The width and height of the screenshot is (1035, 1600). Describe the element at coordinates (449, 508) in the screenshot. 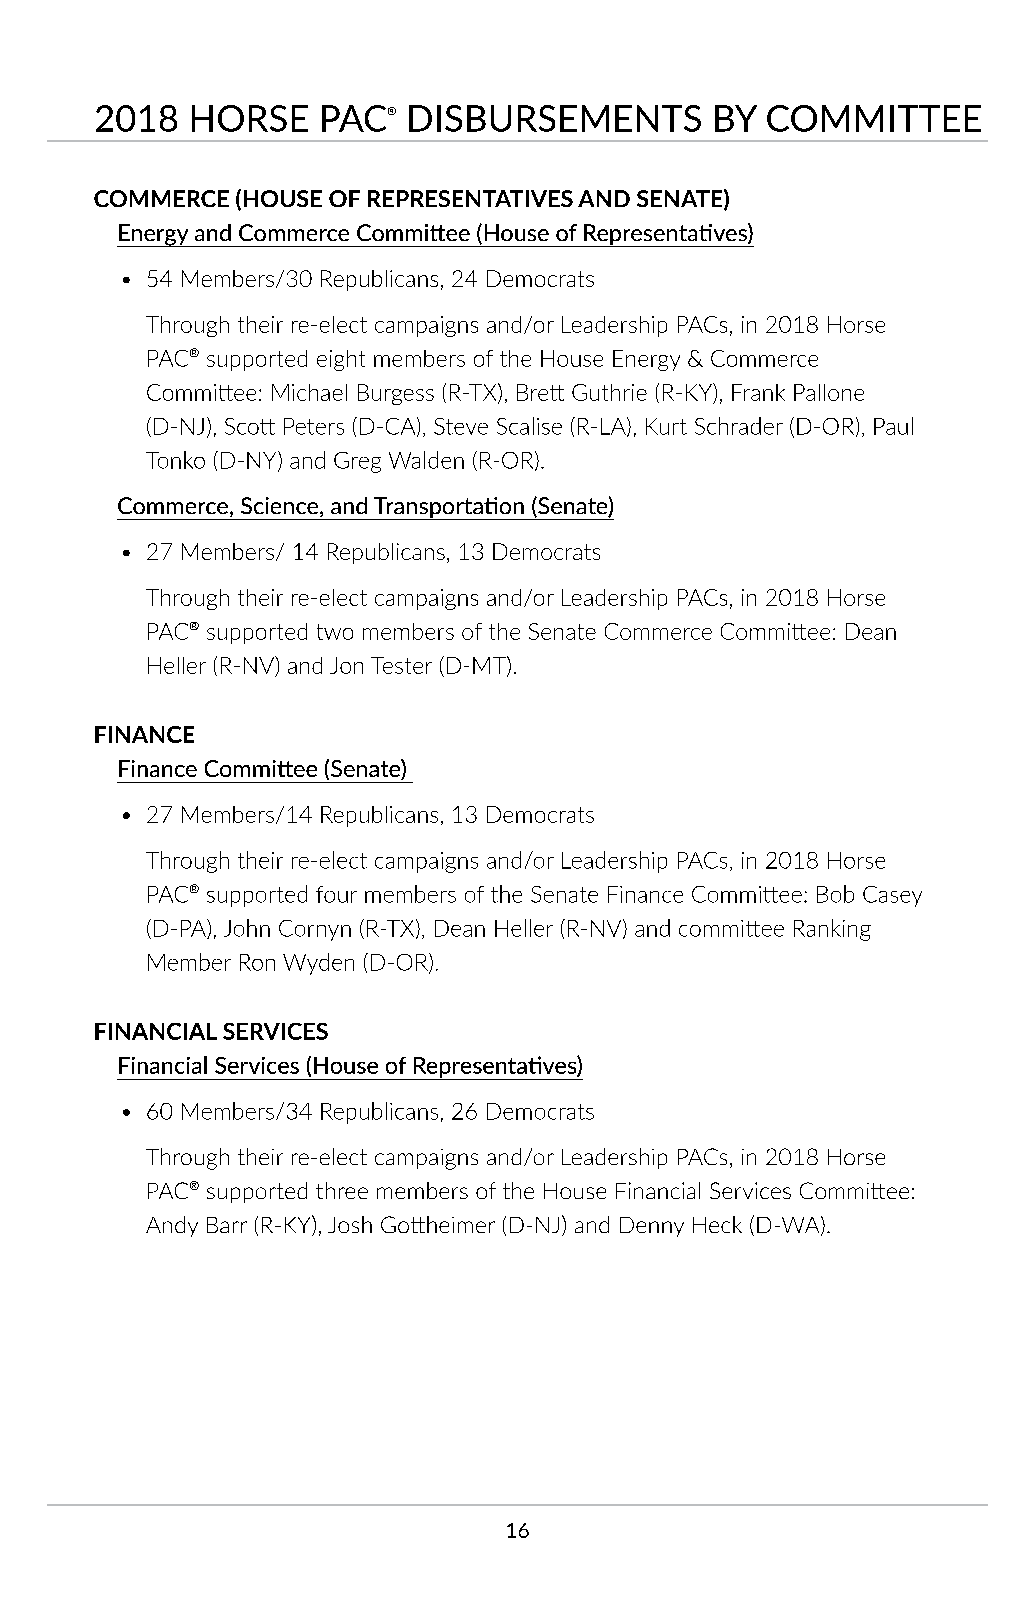

I see `Transportation` at that location.
